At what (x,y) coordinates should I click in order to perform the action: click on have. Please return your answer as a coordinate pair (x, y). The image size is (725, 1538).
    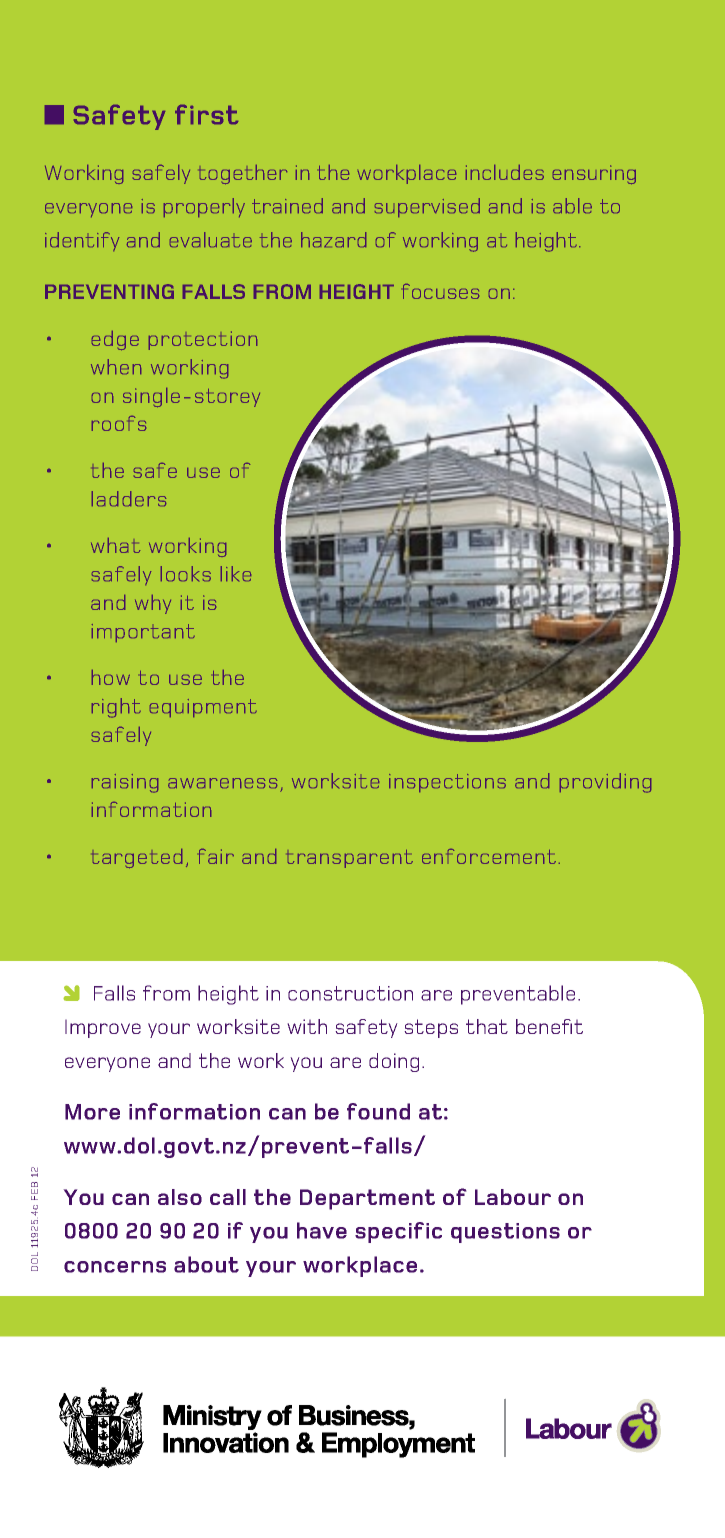
    Looking at the image, I should click on (322, 1230).
